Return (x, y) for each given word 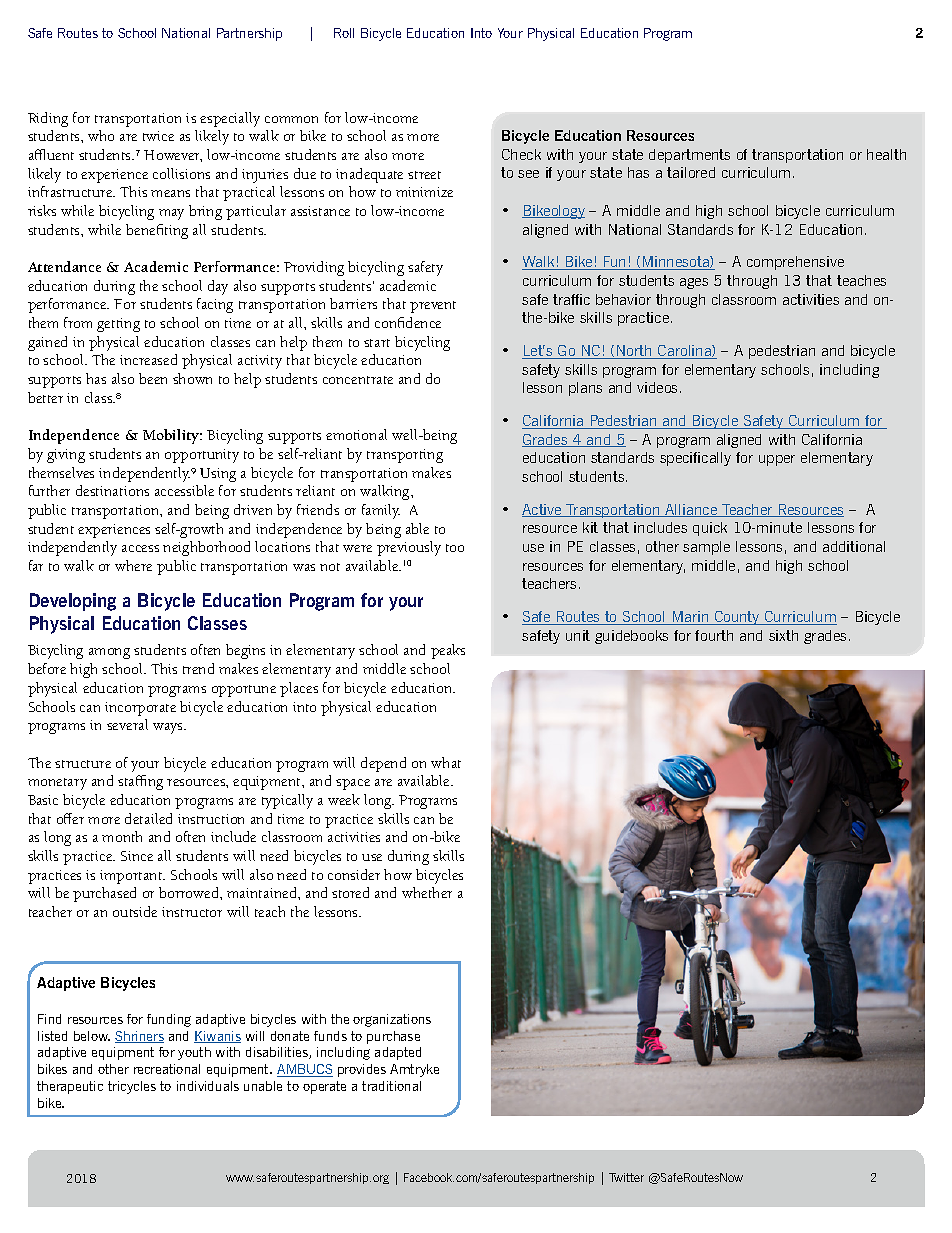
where (133, 565)
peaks (448, 651)
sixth (783, 635)
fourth (714, 635)
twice (158, 136)
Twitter (626, 1177)
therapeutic (70, 1087)
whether (427, 892)
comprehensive (795, 263)
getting (118, 325)
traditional (391, 1086)
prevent (433, 307)
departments (689, 156)
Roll (344, 33)
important (132, 877)
